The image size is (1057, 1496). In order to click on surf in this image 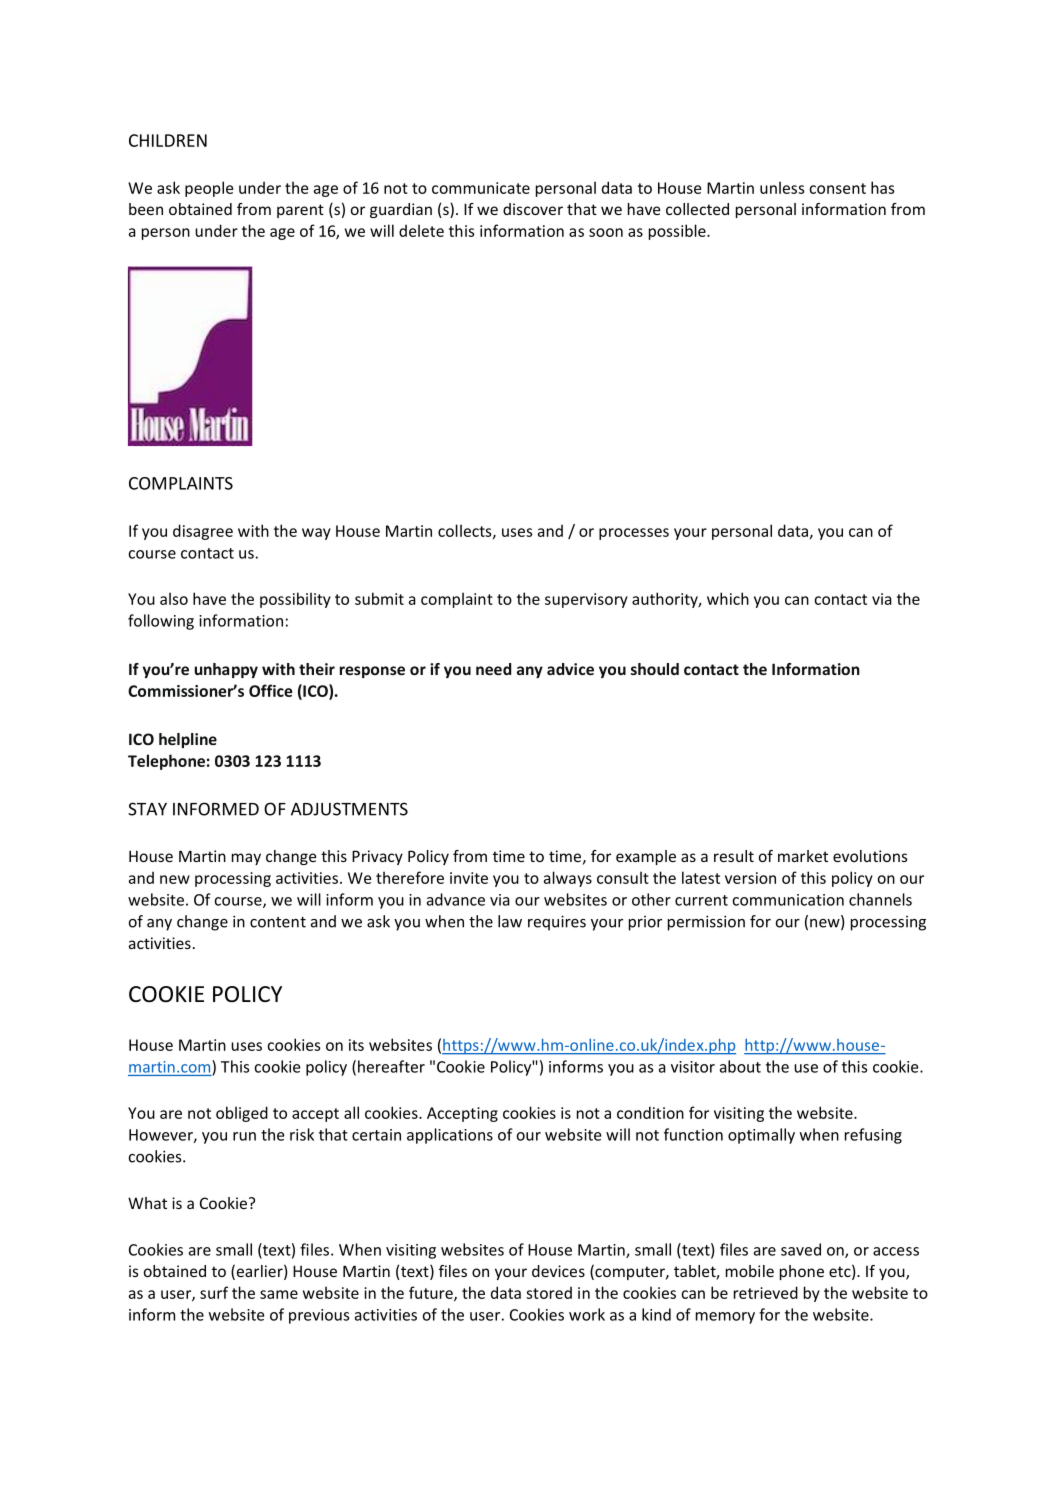, I will do `click(214, 1292)`.
